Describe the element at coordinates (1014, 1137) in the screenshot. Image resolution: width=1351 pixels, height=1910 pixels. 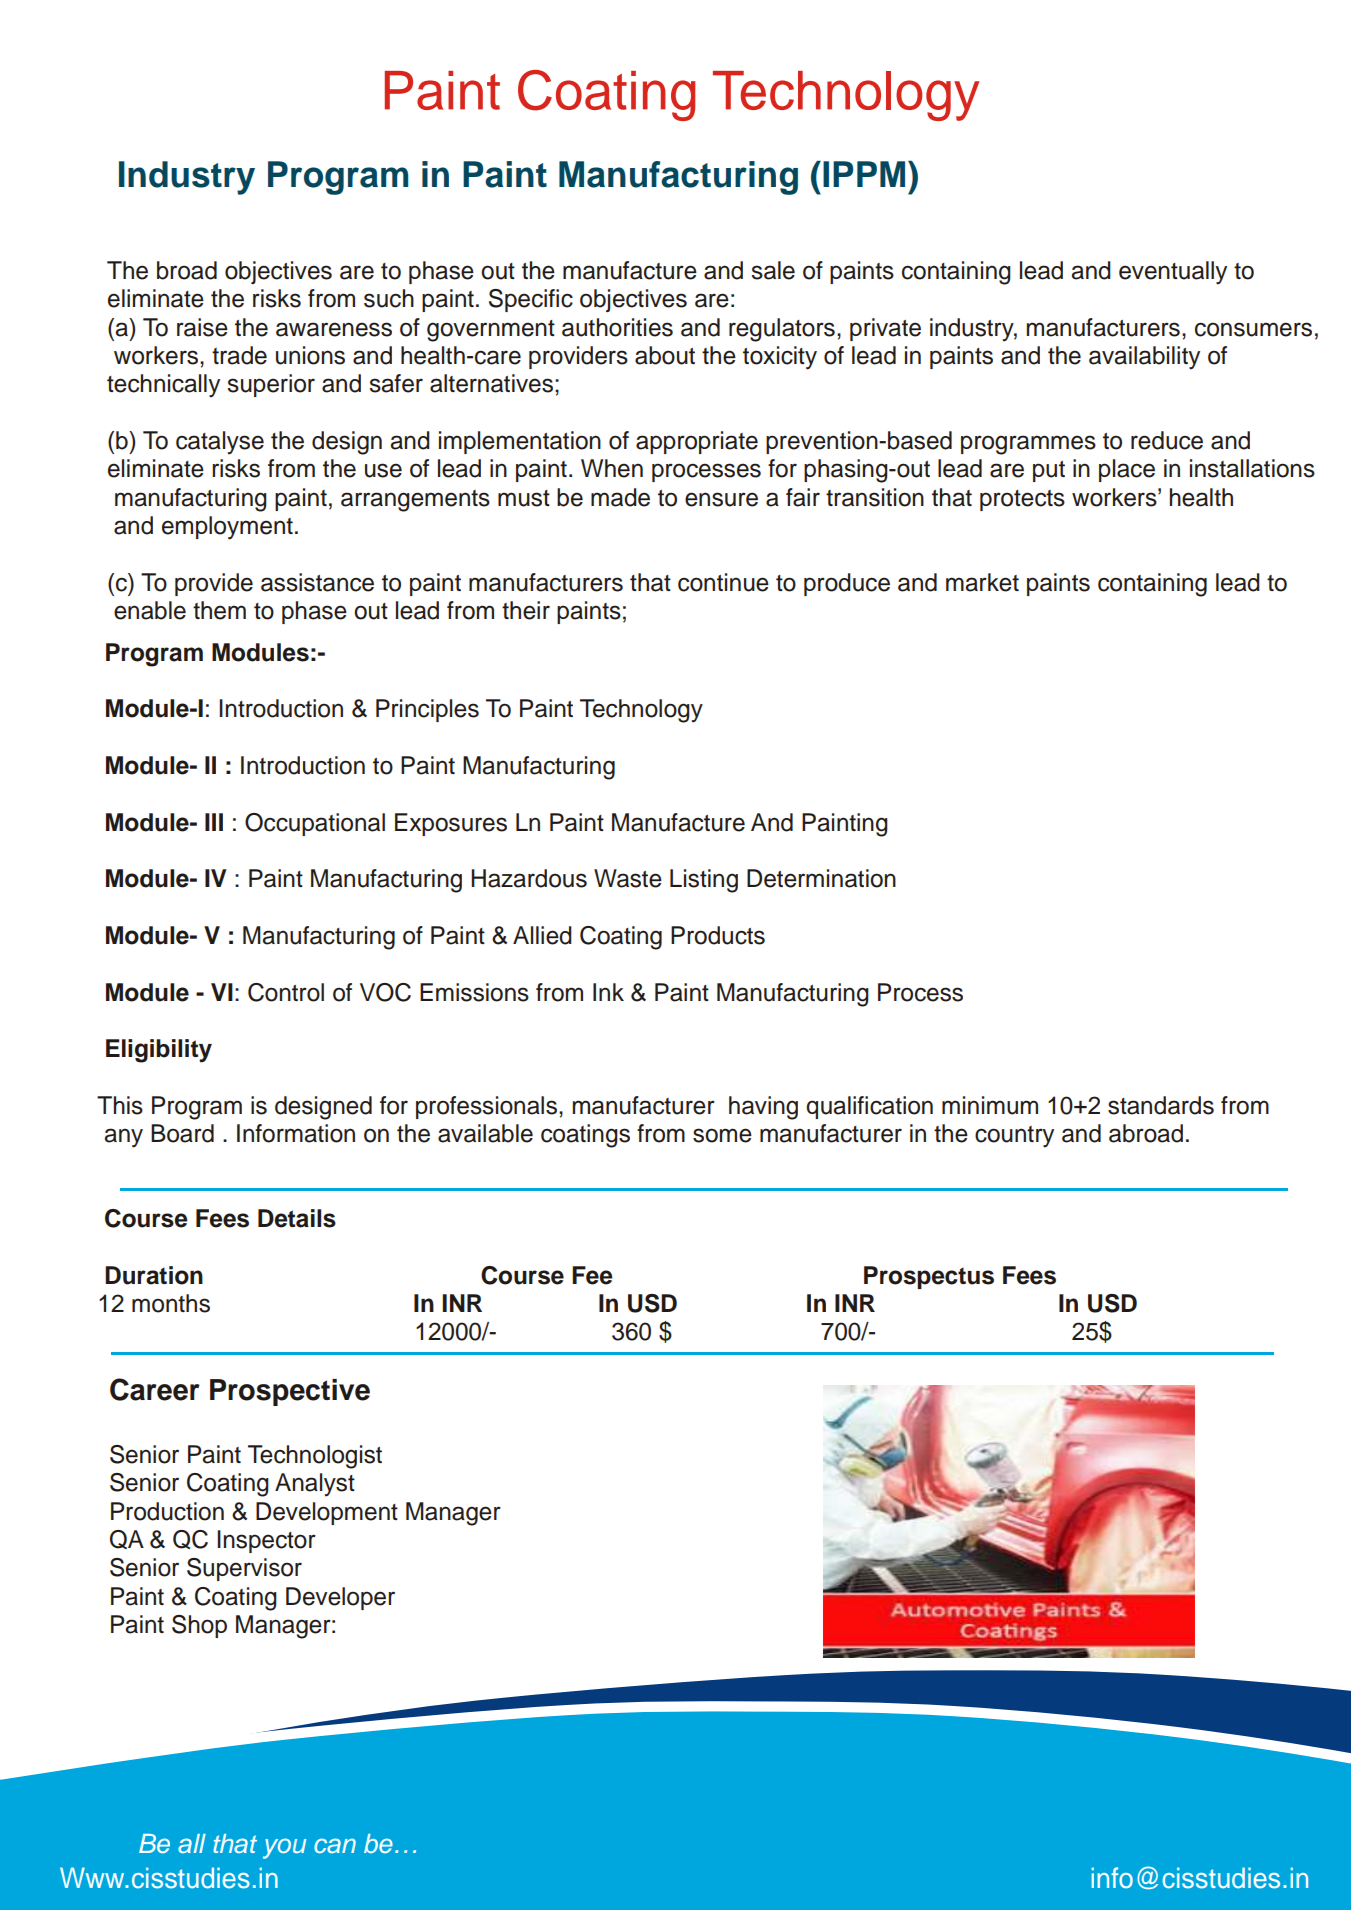
I see `country` at that location.
